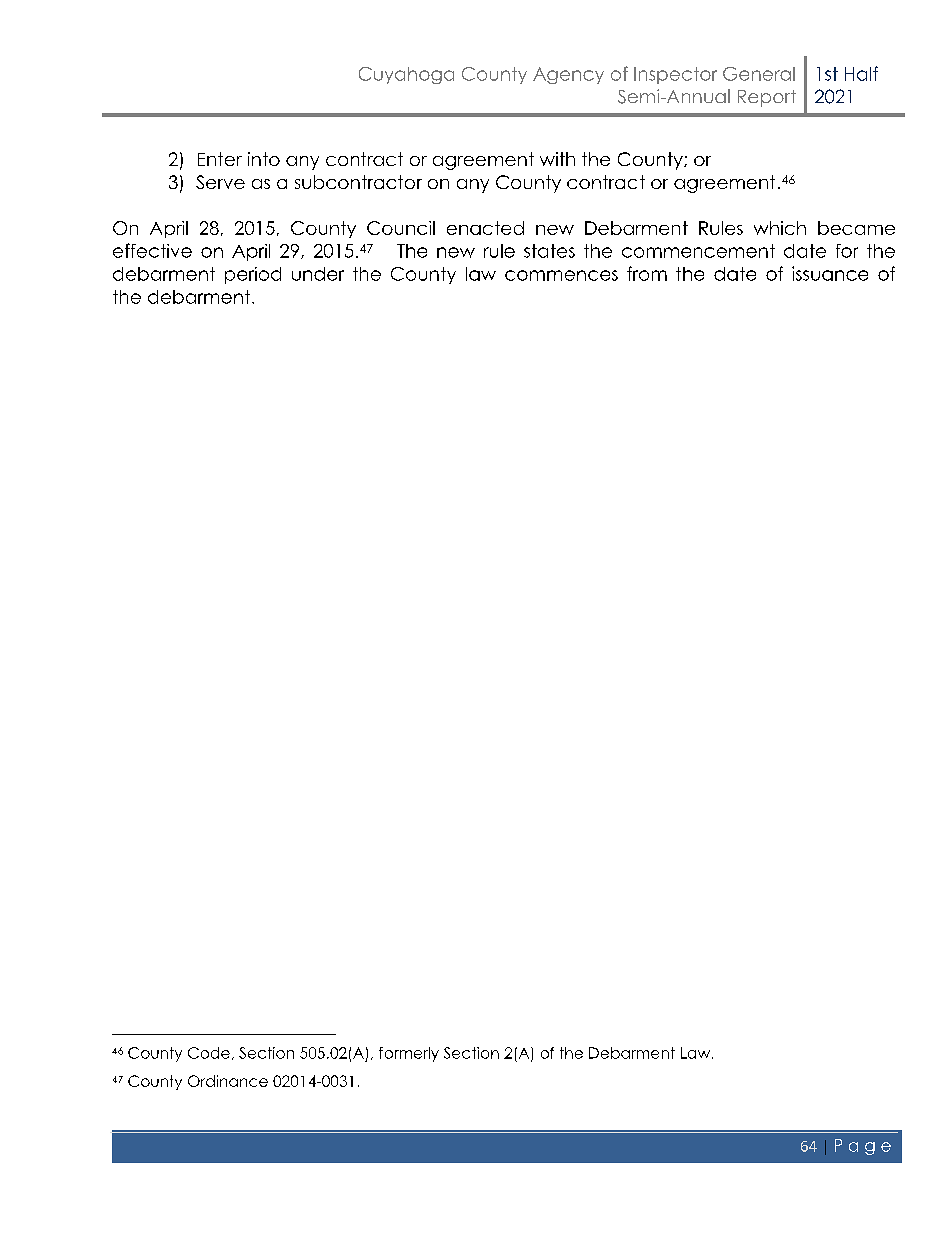 This document has height=1233, width=952. What do you see at coordinates (318, 274) in the document?
I see `under` at bounding box center [318, 274].
